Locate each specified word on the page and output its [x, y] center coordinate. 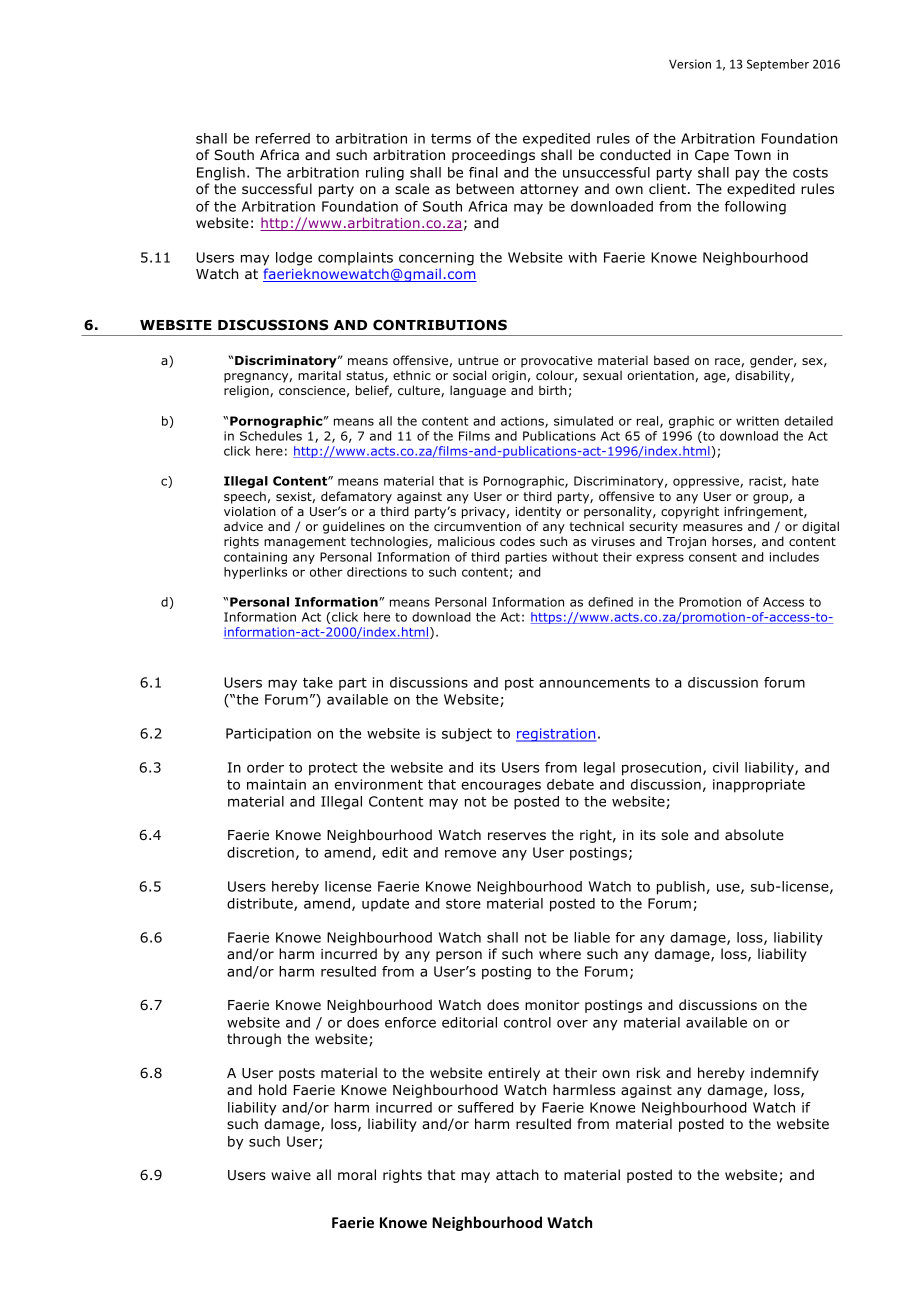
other [326, 572]
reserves [517, 836]
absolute [754, 835]
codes [517, 541]
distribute [261, 904]
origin [509, 377]
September [778, 65]
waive [291, 1175]
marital [319, 375]
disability [763, 376]
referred [283, 138]
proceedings [493, 156]
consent [713, 557]
